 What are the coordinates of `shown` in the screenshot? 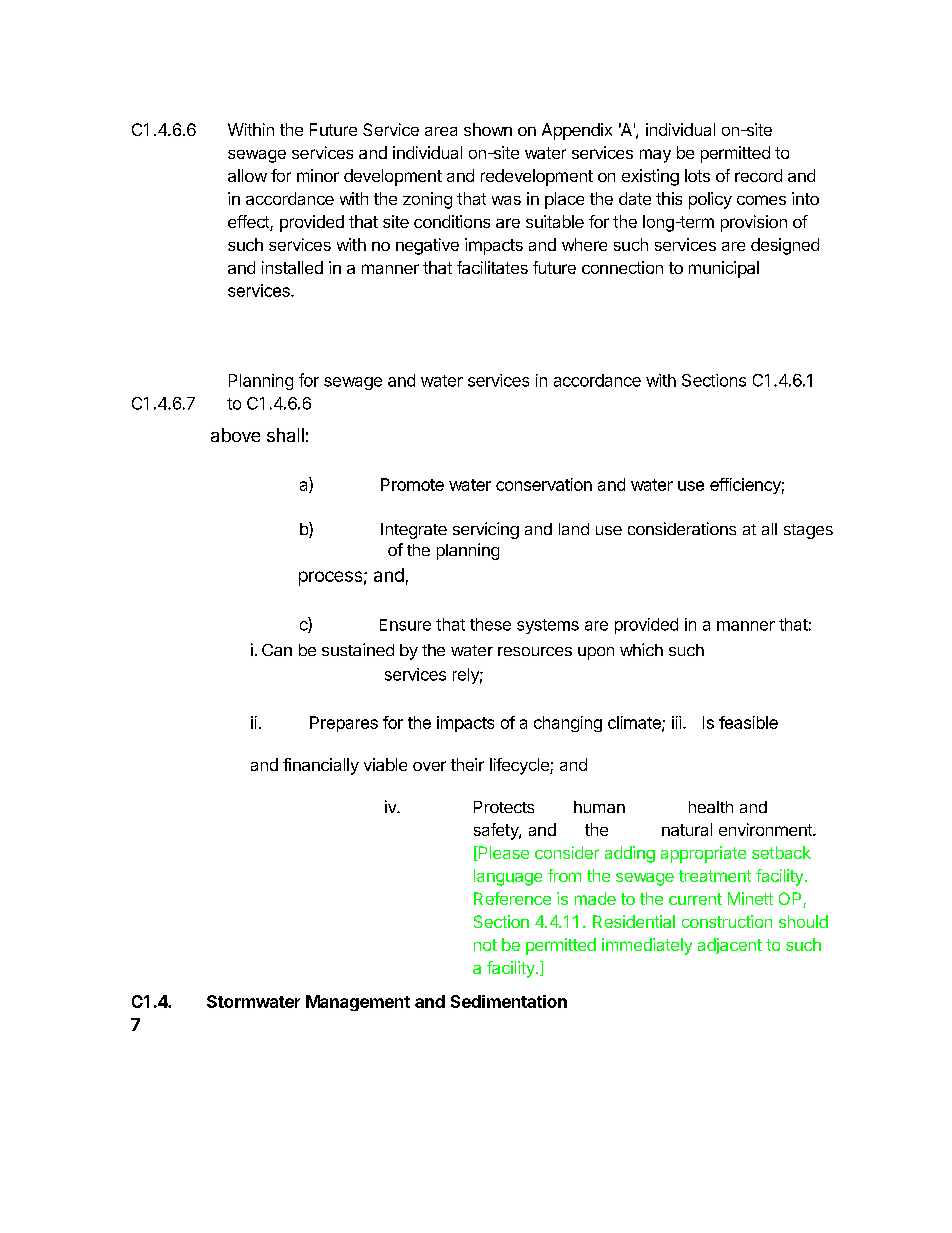 It's located at (488, 129).
